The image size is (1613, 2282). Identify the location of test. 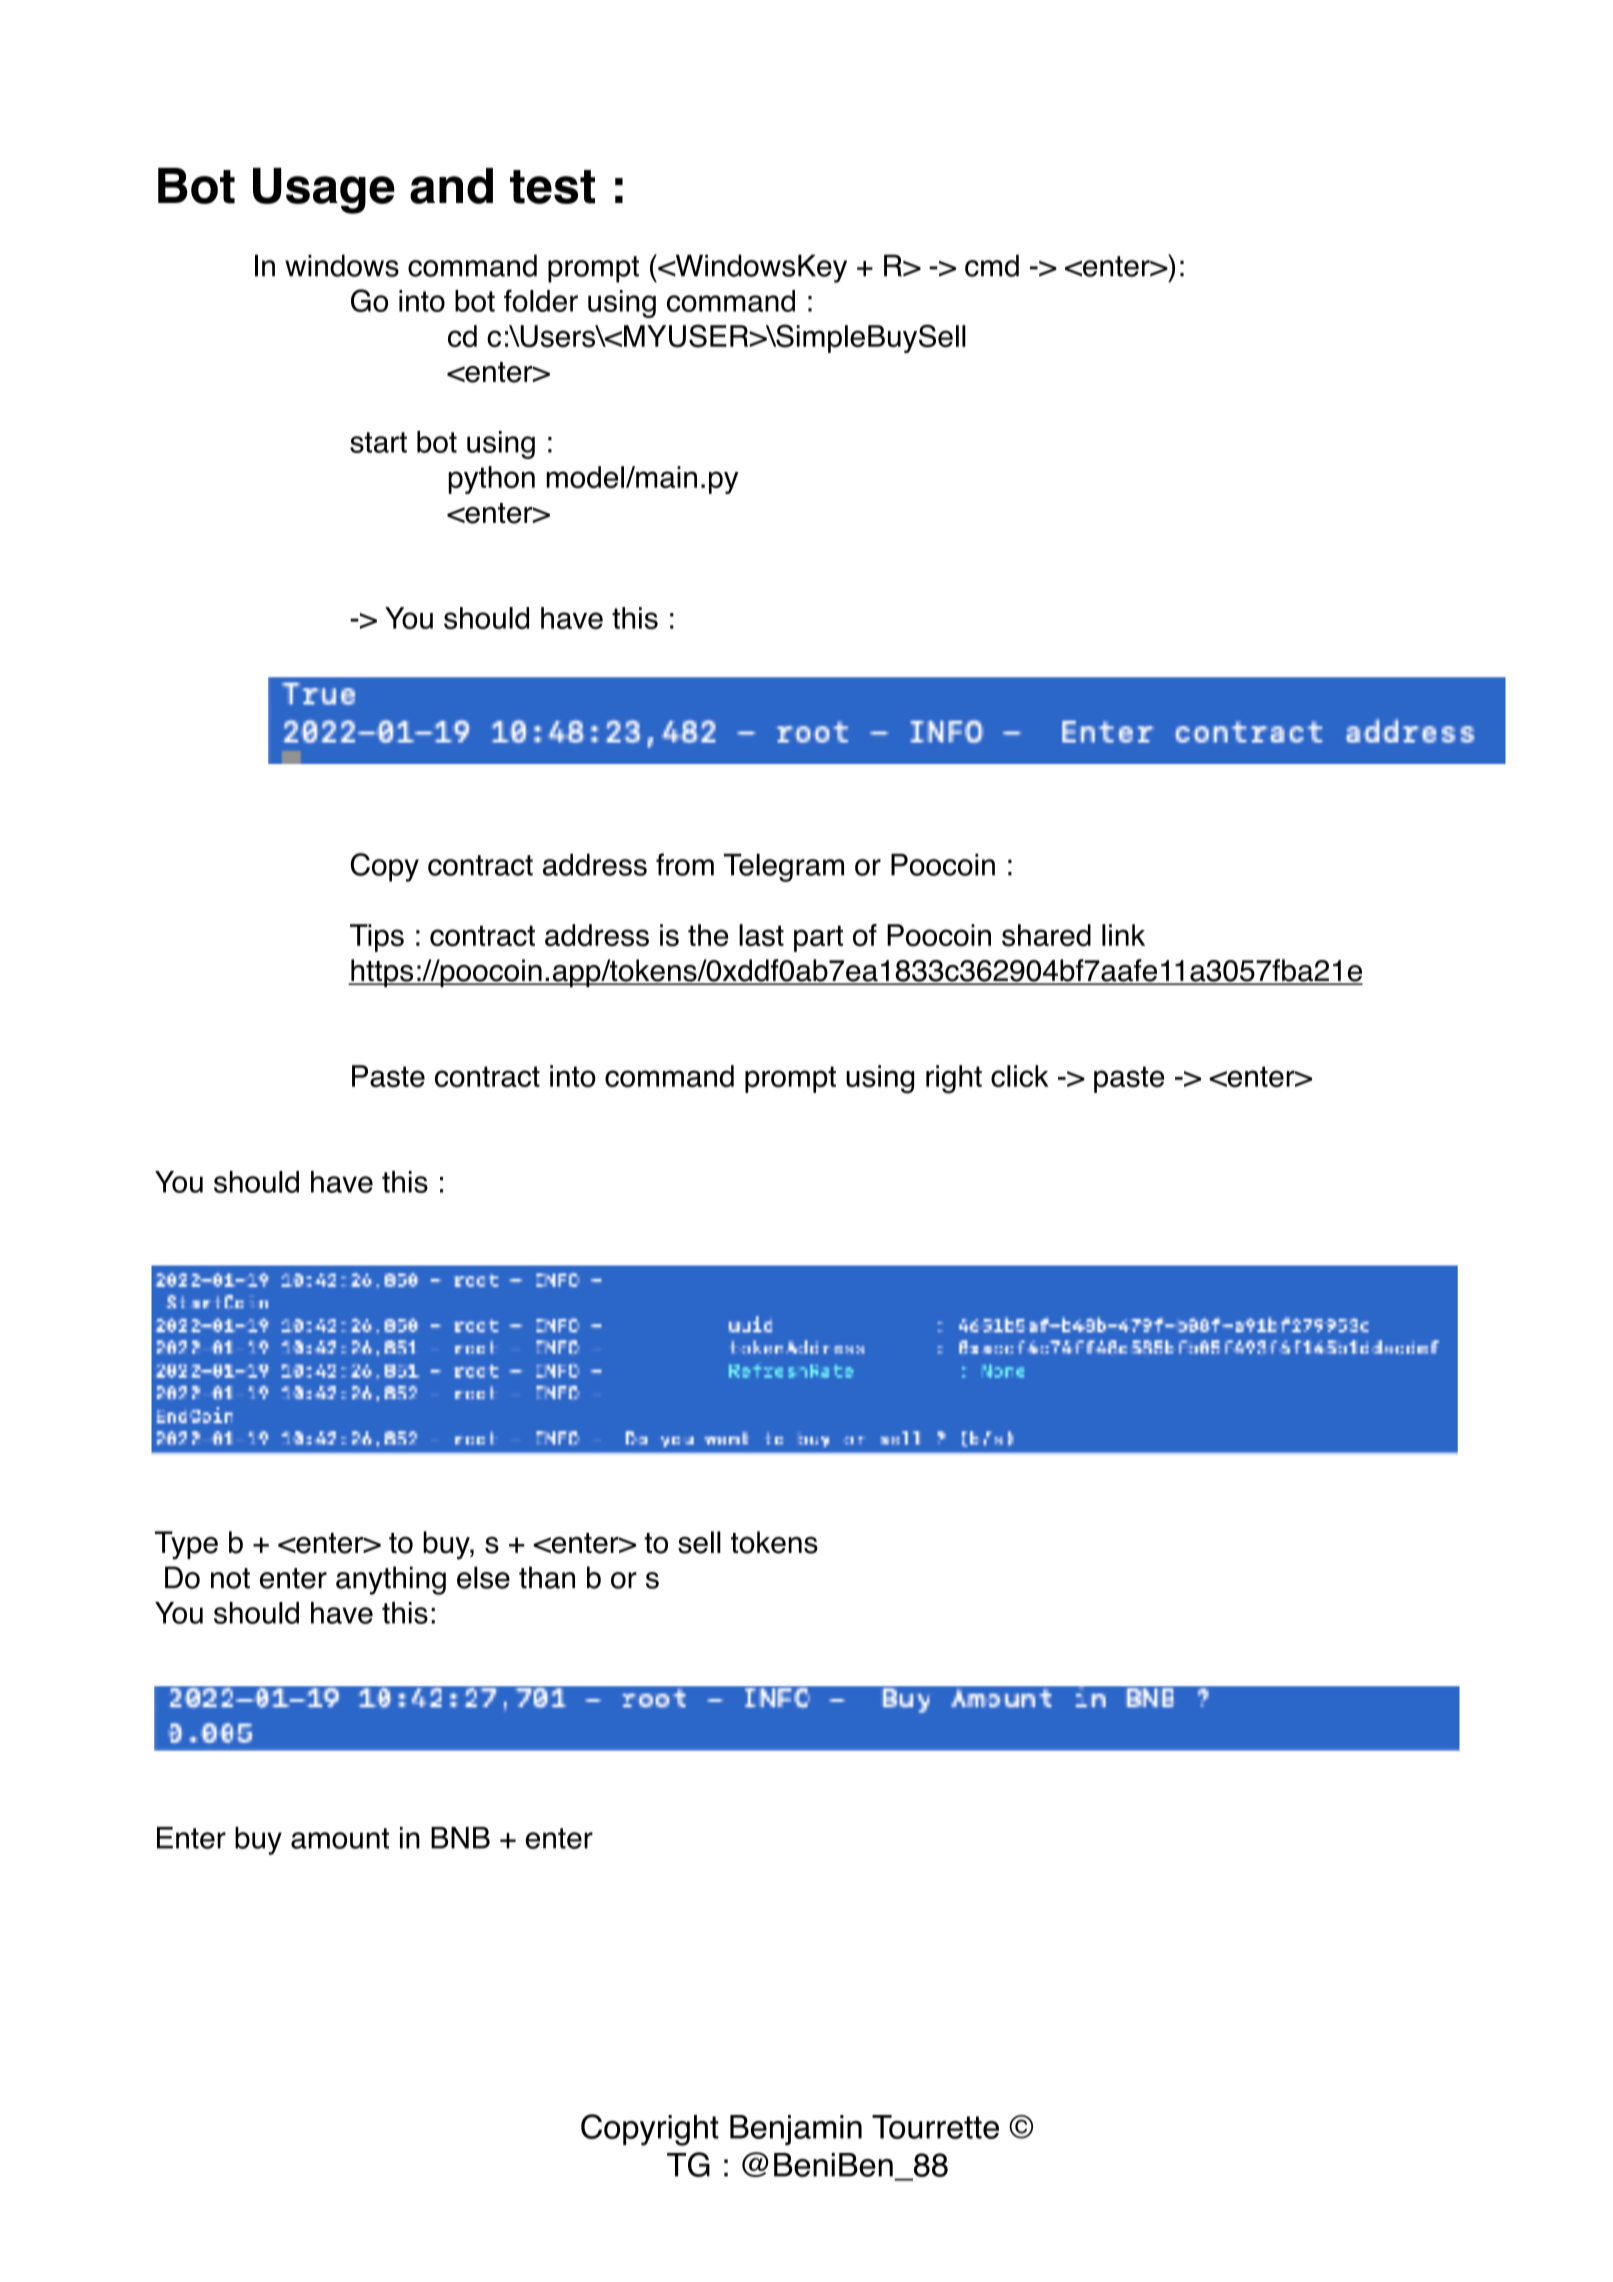
(552, 187).
